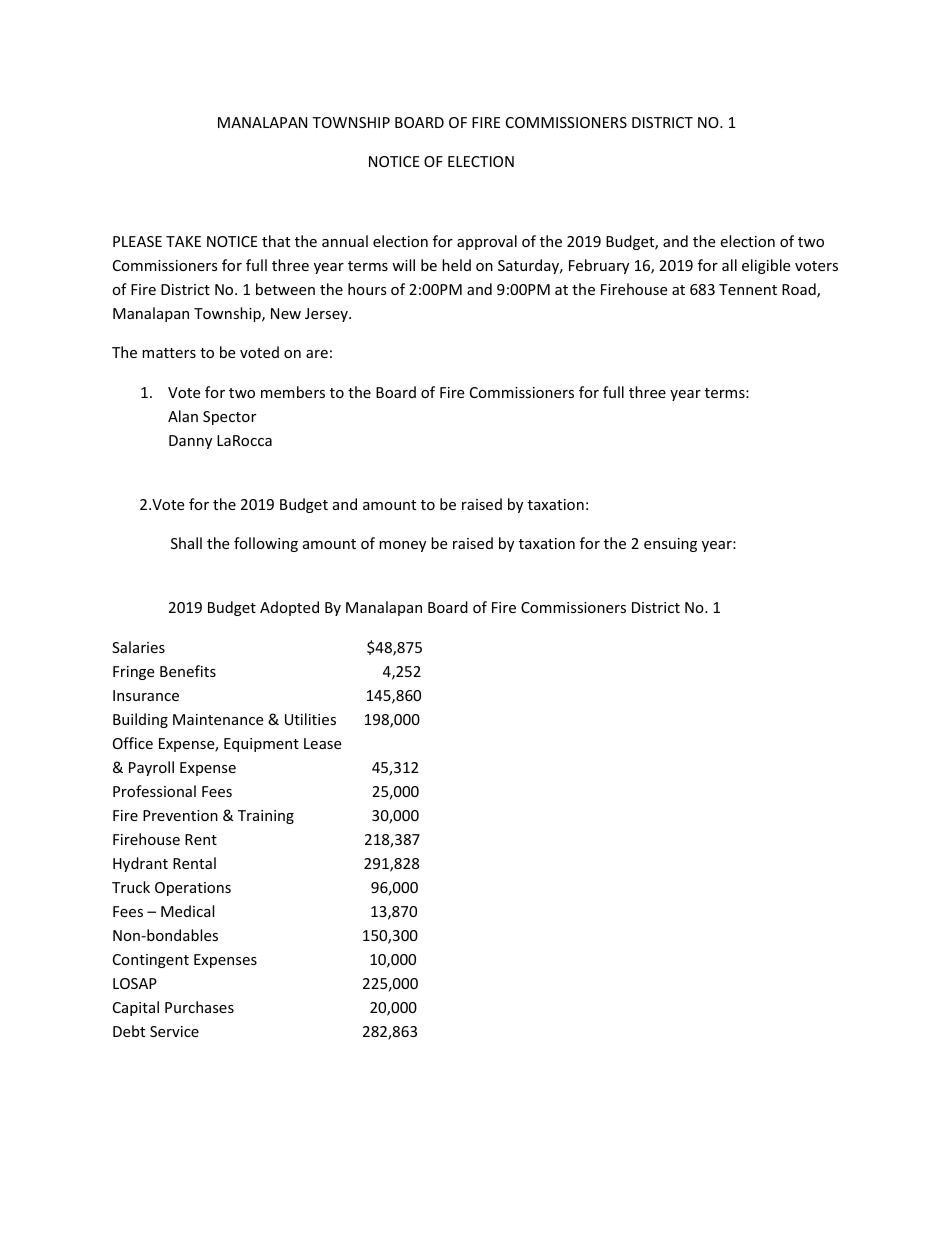  Describe the element at coordinates (766, 266) in the image. I see `eligible` at that location.
